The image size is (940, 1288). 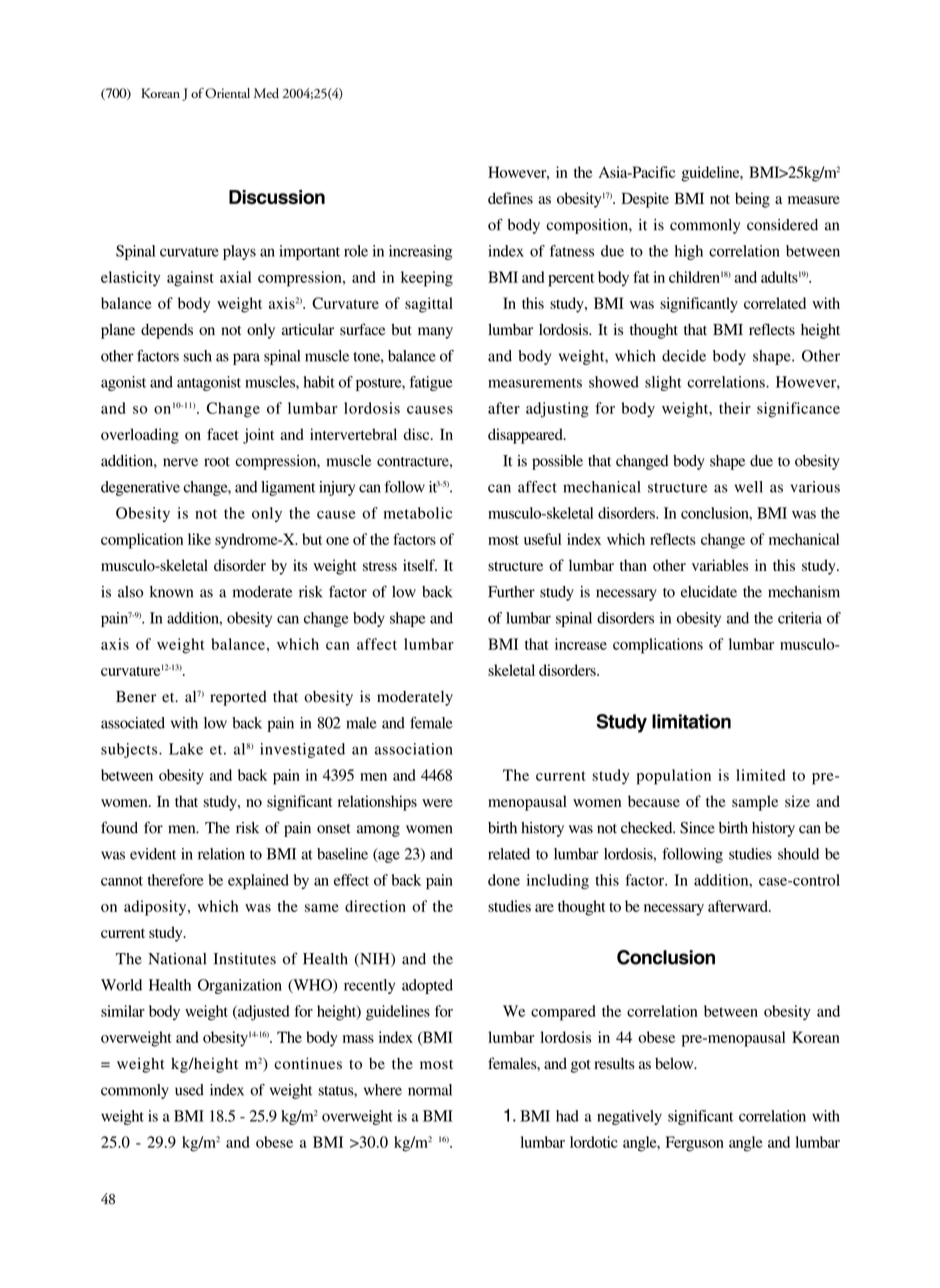 What do you see at coordinates (189, 1090) in the screenshot?
I see `used` at bounding box center [189, 1090].
